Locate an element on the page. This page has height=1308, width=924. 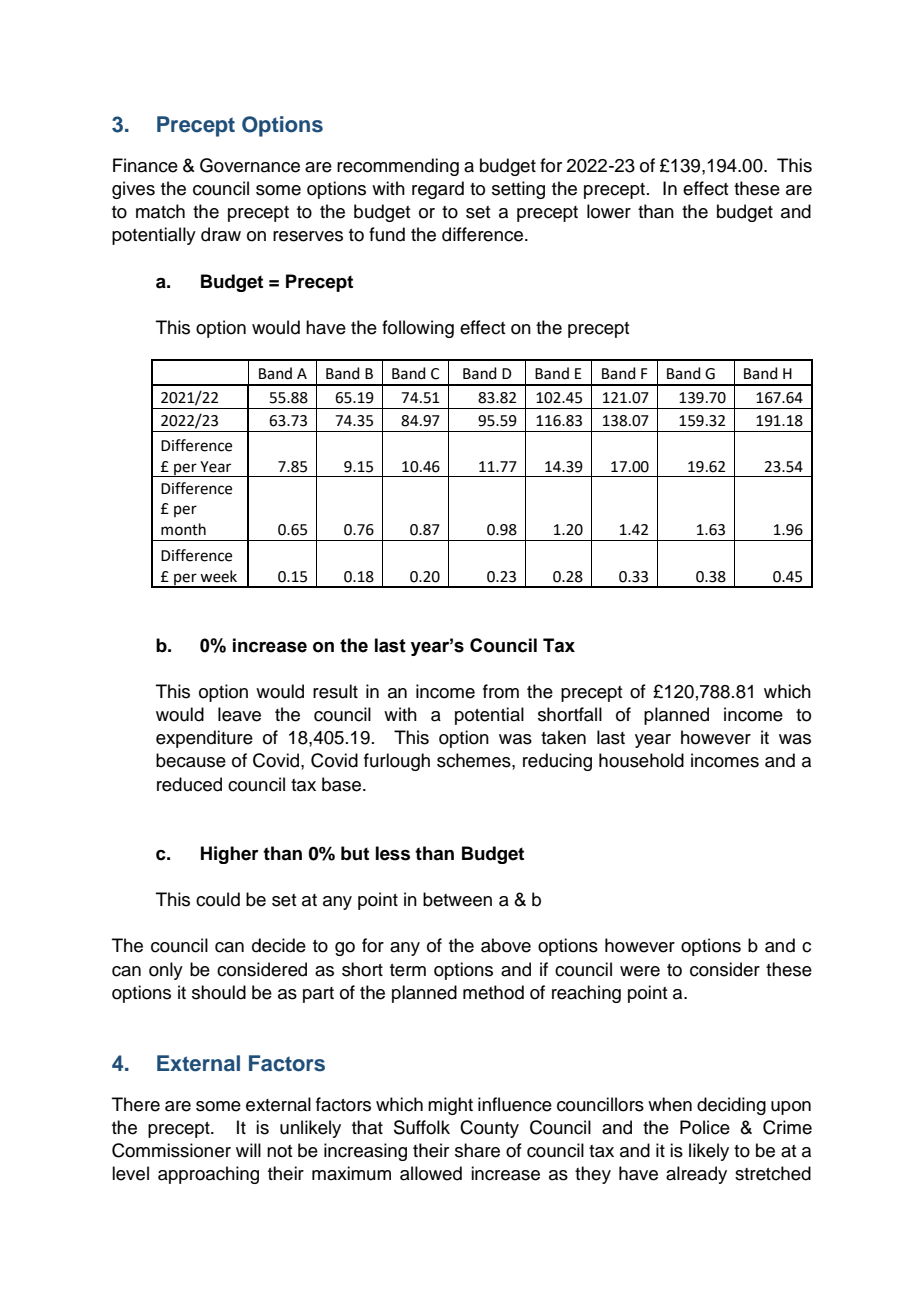
draw is located at coordinates (221, 234).
